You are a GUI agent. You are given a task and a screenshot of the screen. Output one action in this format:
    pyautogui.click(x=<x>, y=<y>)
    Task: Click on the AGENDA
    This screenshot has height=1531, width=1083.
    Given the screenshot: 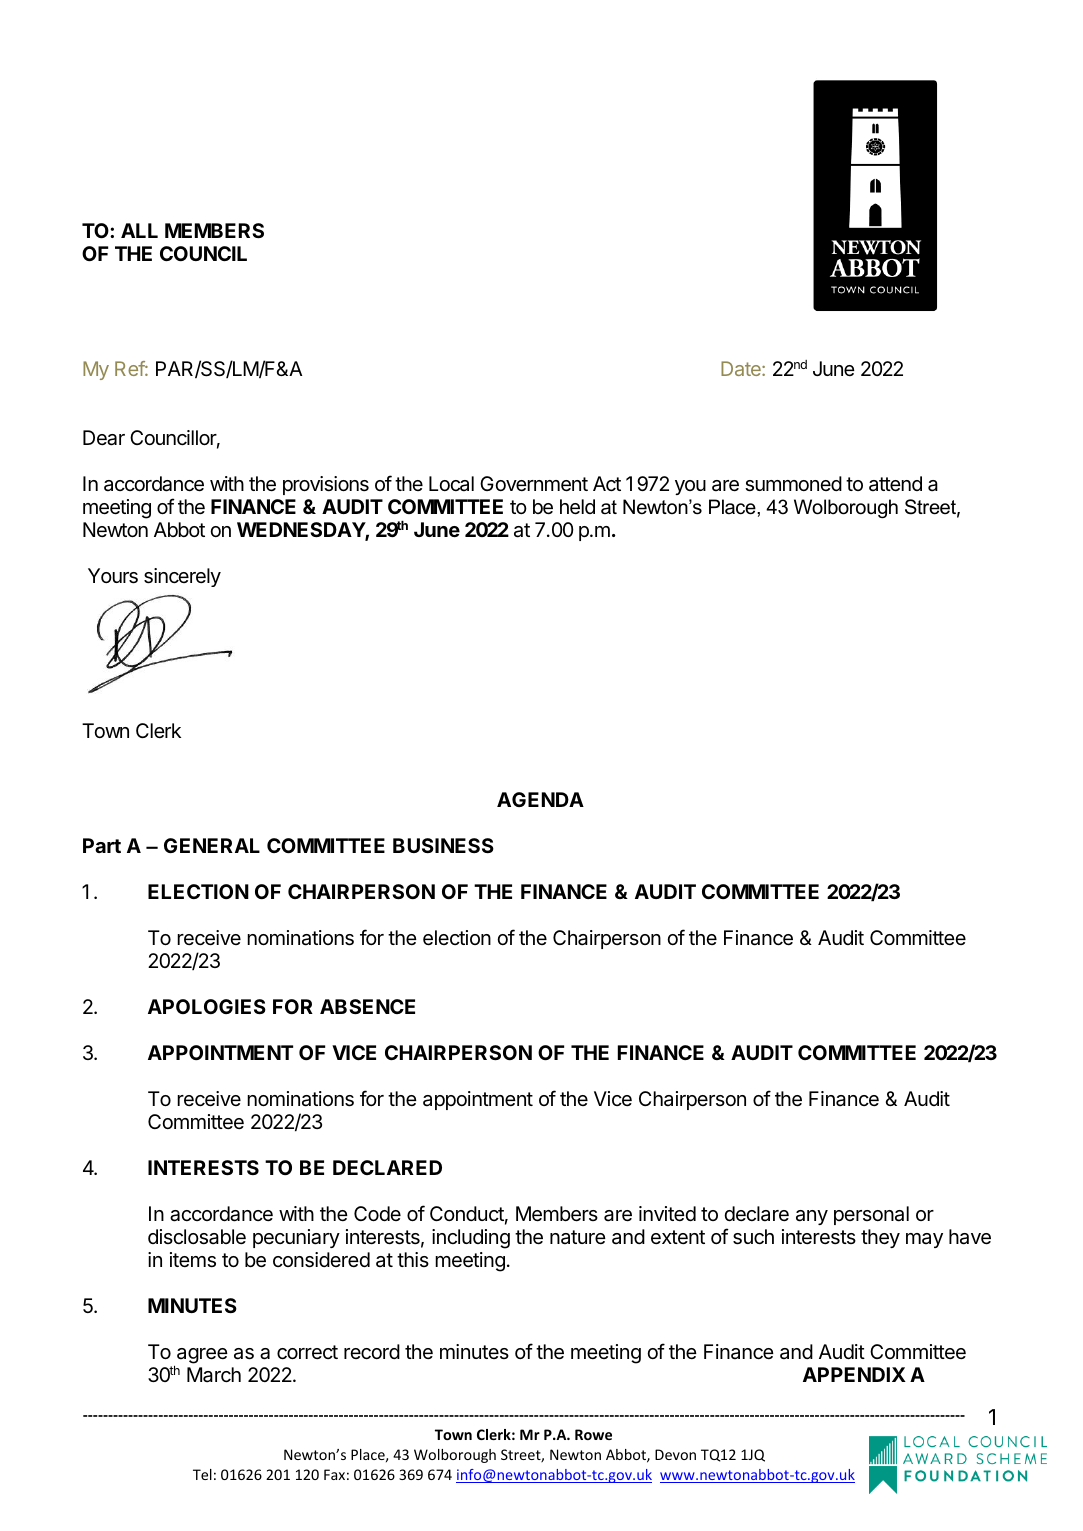 What is the action you would take?
    pyautogui.click(x=540, y=799)
